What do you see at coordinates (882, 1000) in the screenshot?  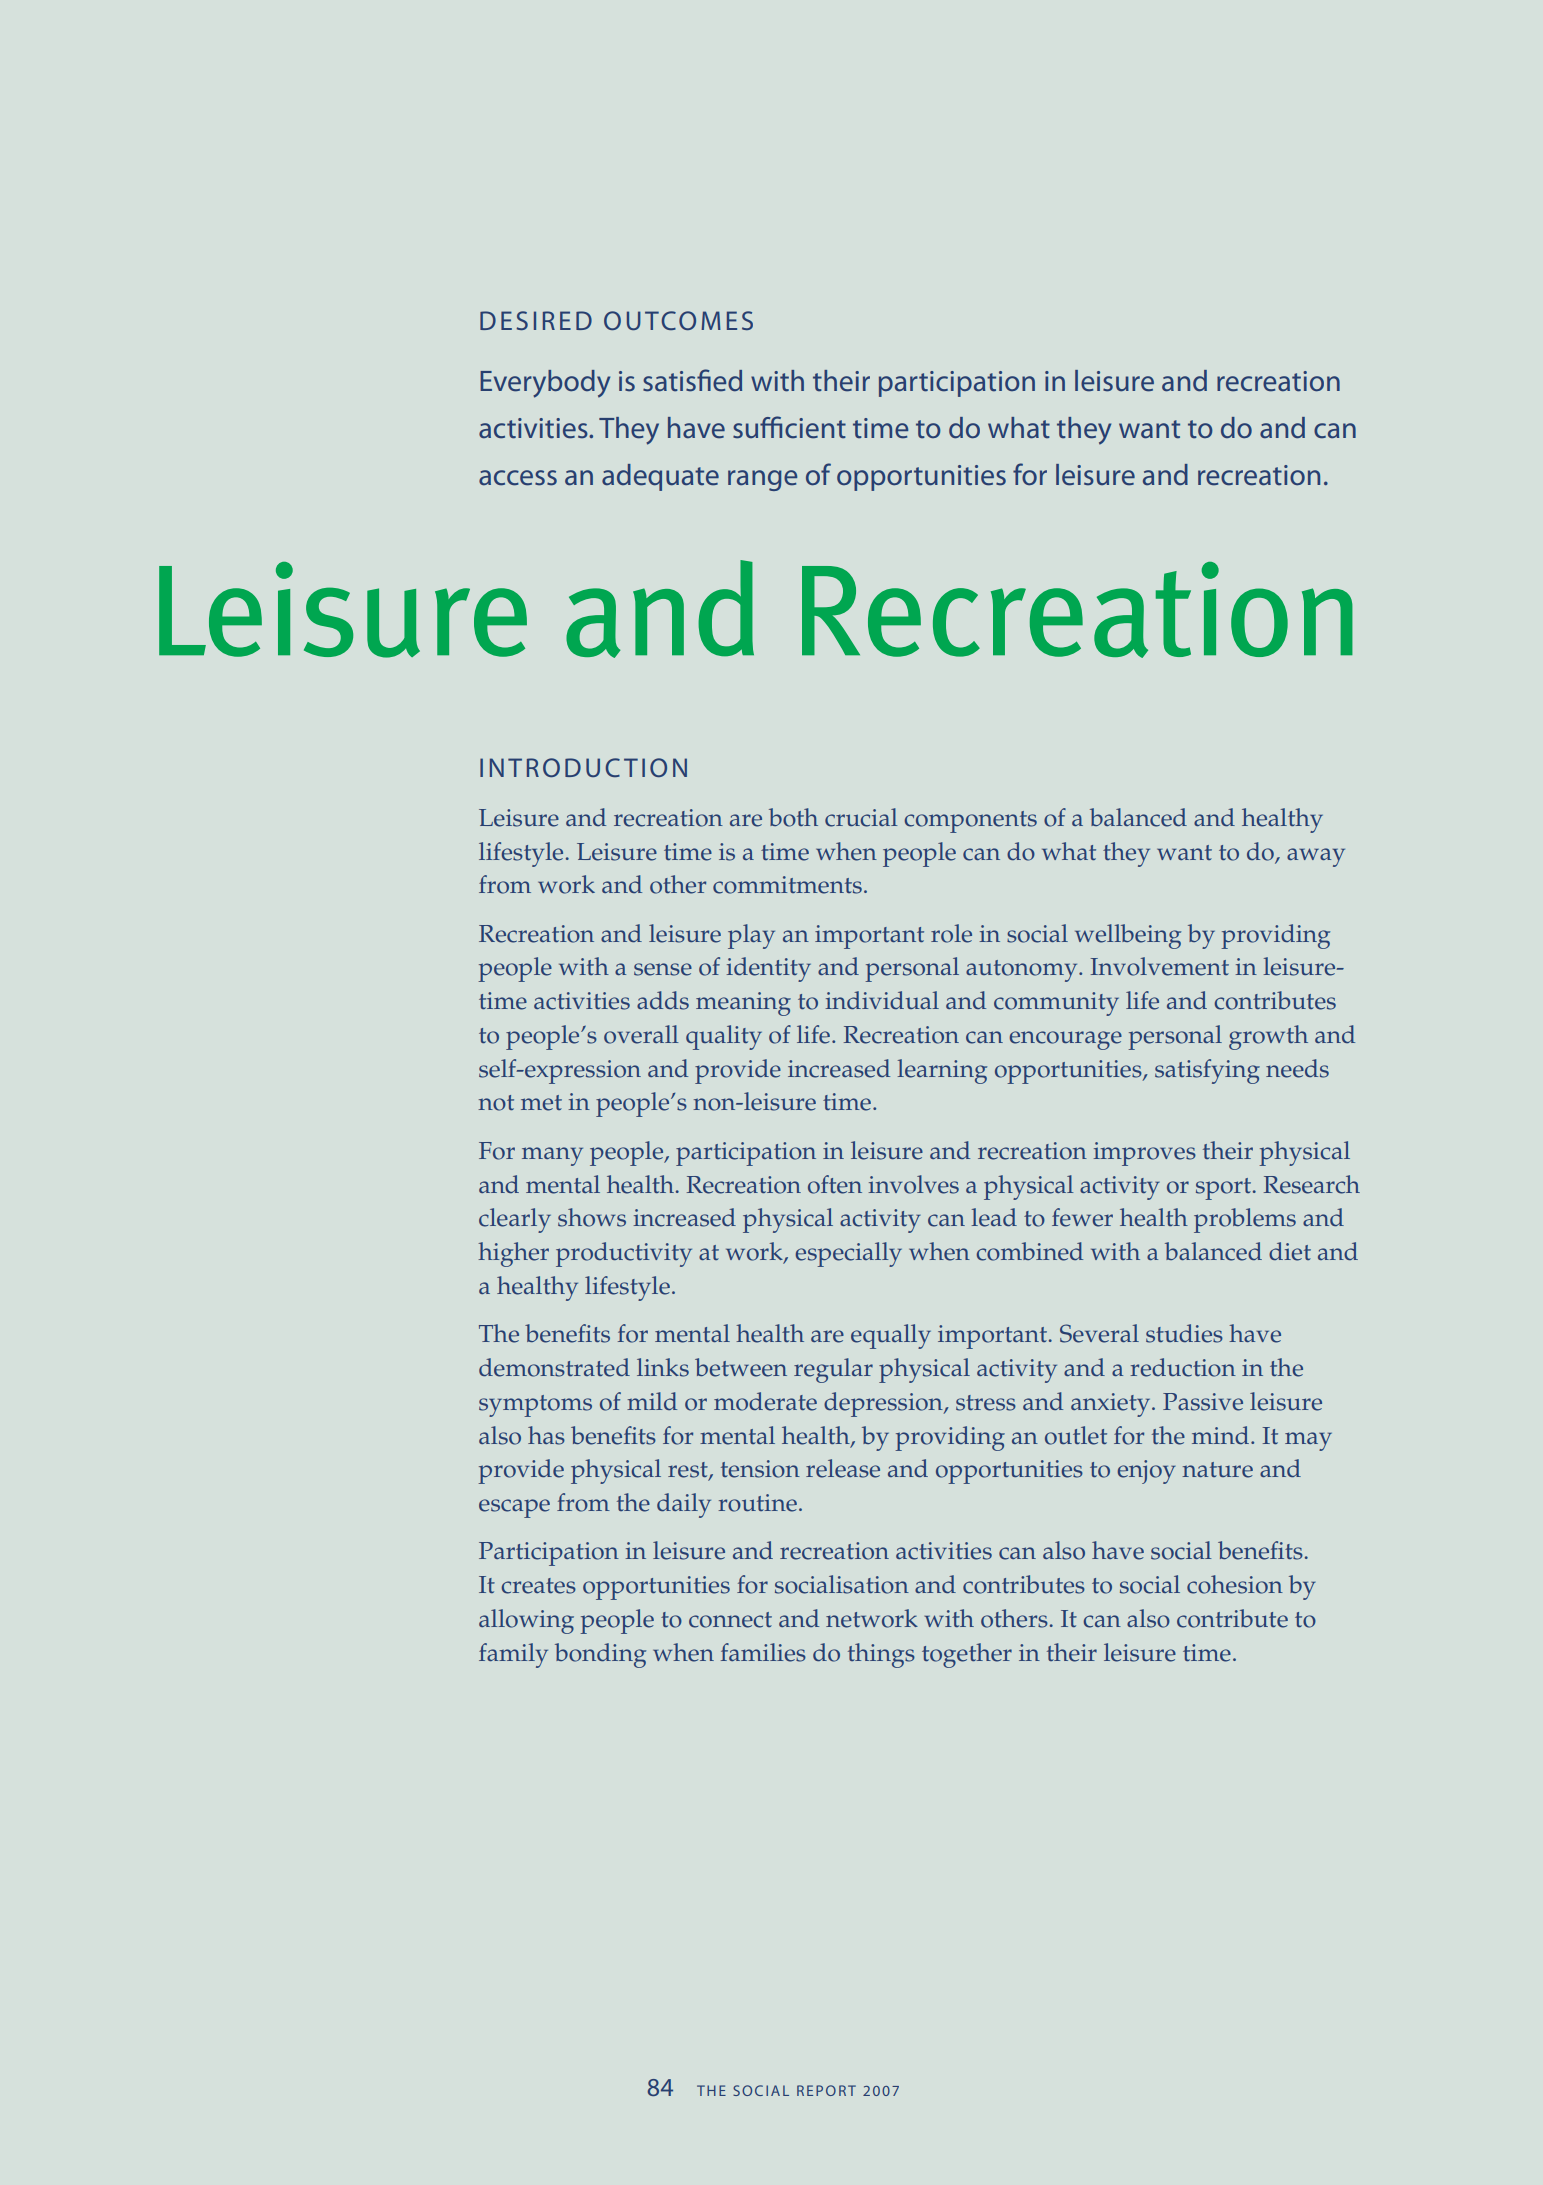 I see `individual` at bounding box center [882, 1000].
